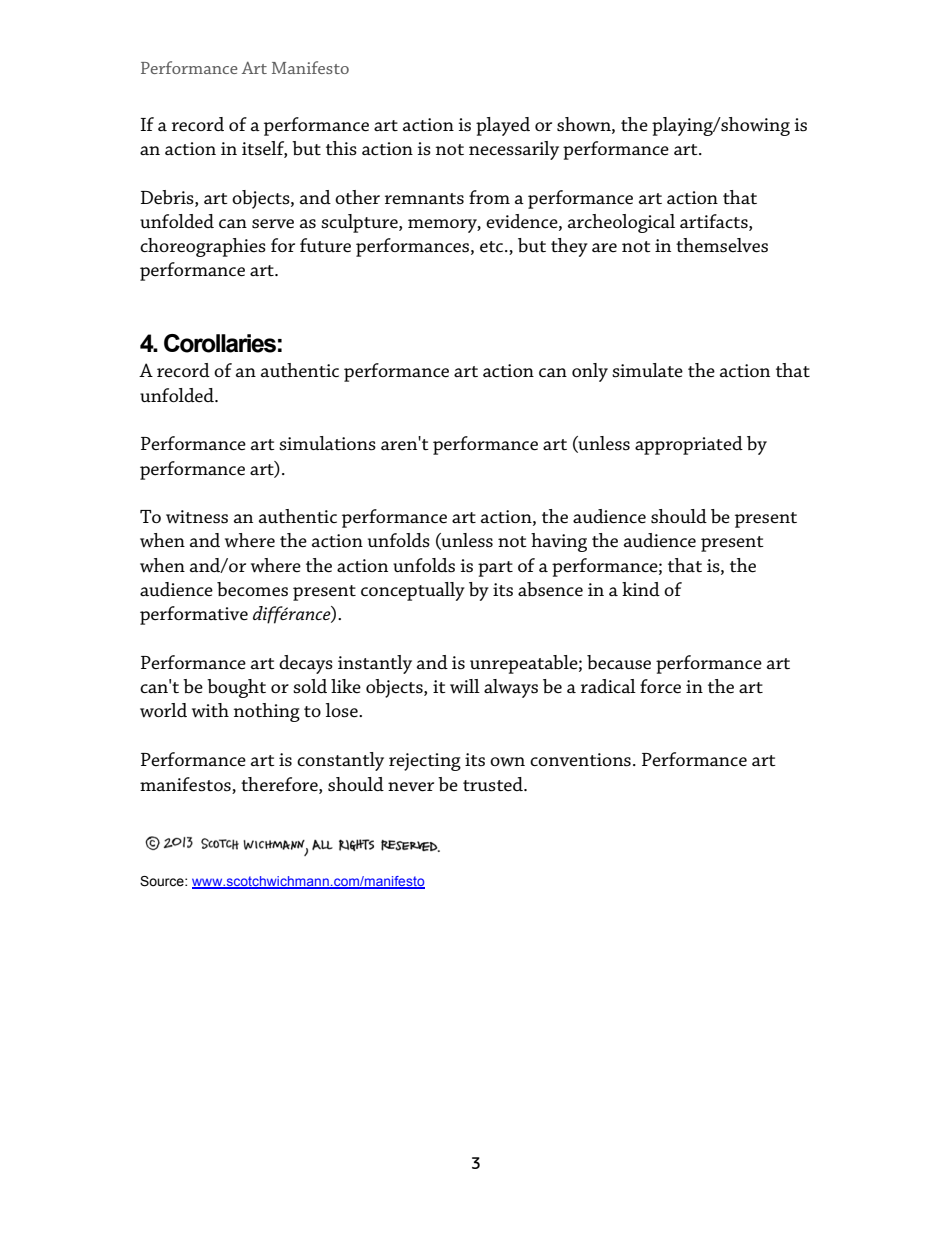  I want to click on with, so click(210, 710).
